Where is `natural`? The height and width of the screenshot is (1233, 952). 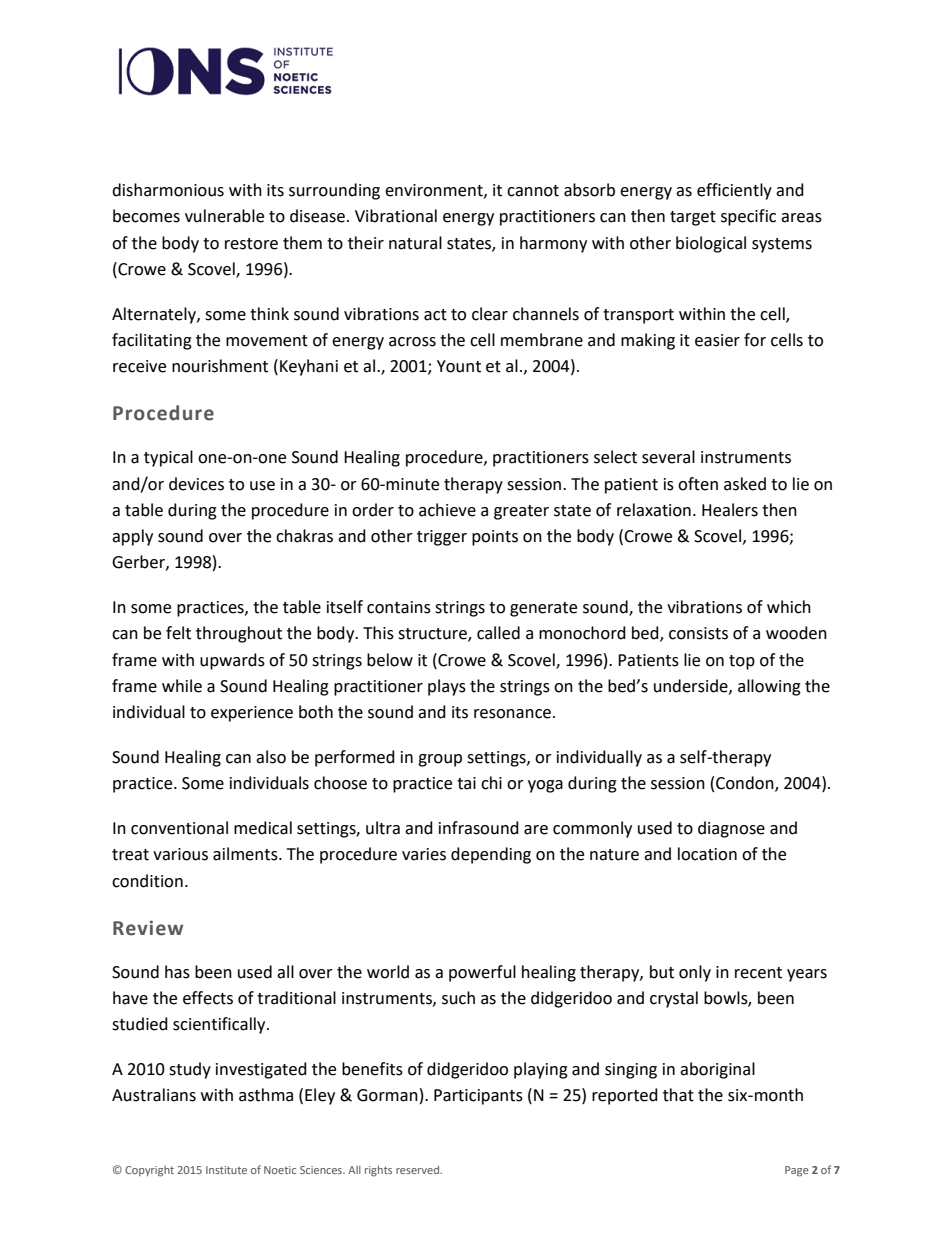
natural is located at coordinates (415, 243).
